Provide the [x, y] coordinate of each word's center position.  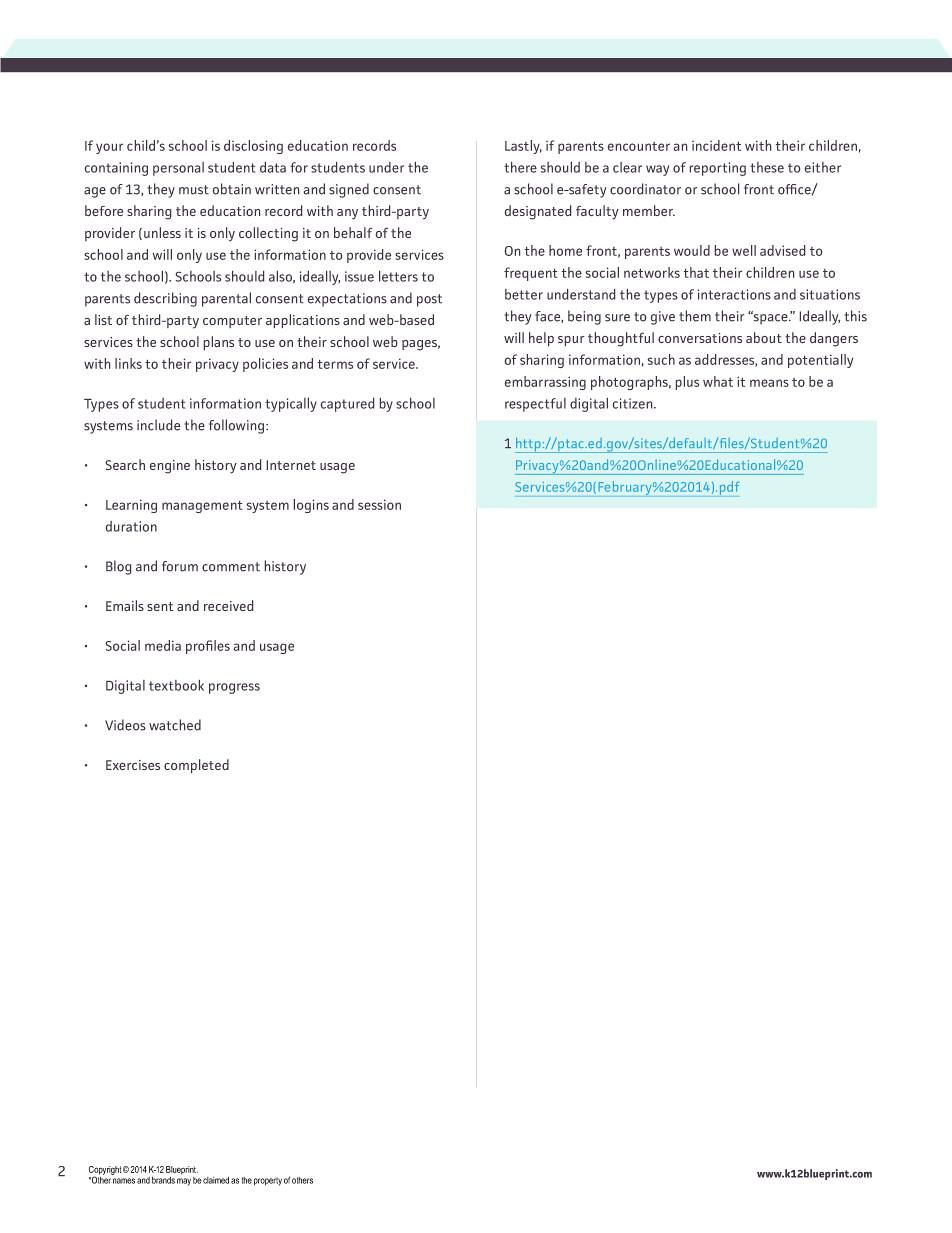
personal [178, 169]
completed [196, 766]
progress [234, 688]
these [767, 167]
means [769, 383]
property [268, 1181]
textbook [176, 685]
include [158, 425]
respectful [535, 405]
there [520, 167]
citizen [634, 403]
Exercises [133, 765]
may [184, 1182]
